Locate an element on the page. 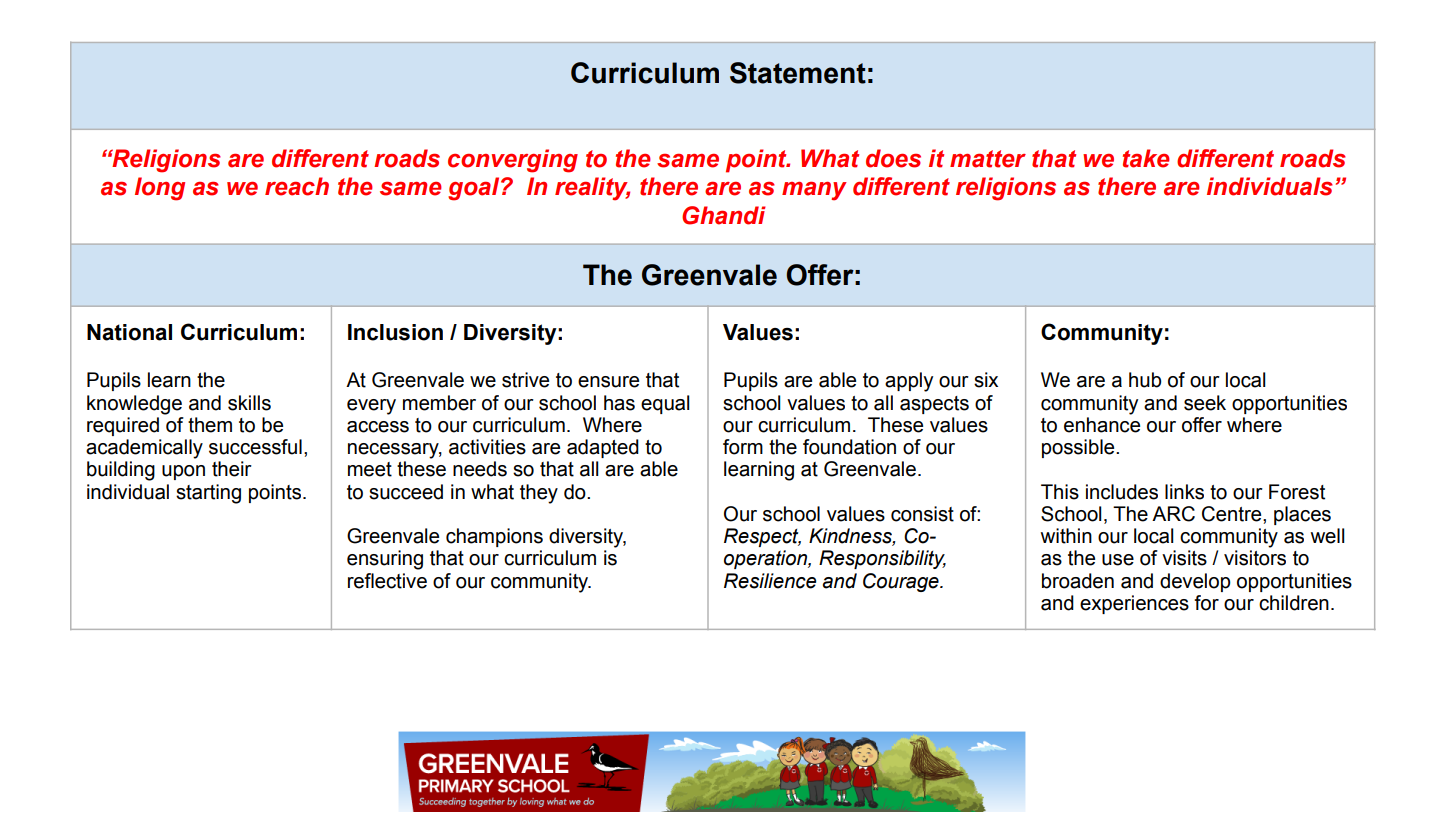  take is located at coordinates (1146, 158).
